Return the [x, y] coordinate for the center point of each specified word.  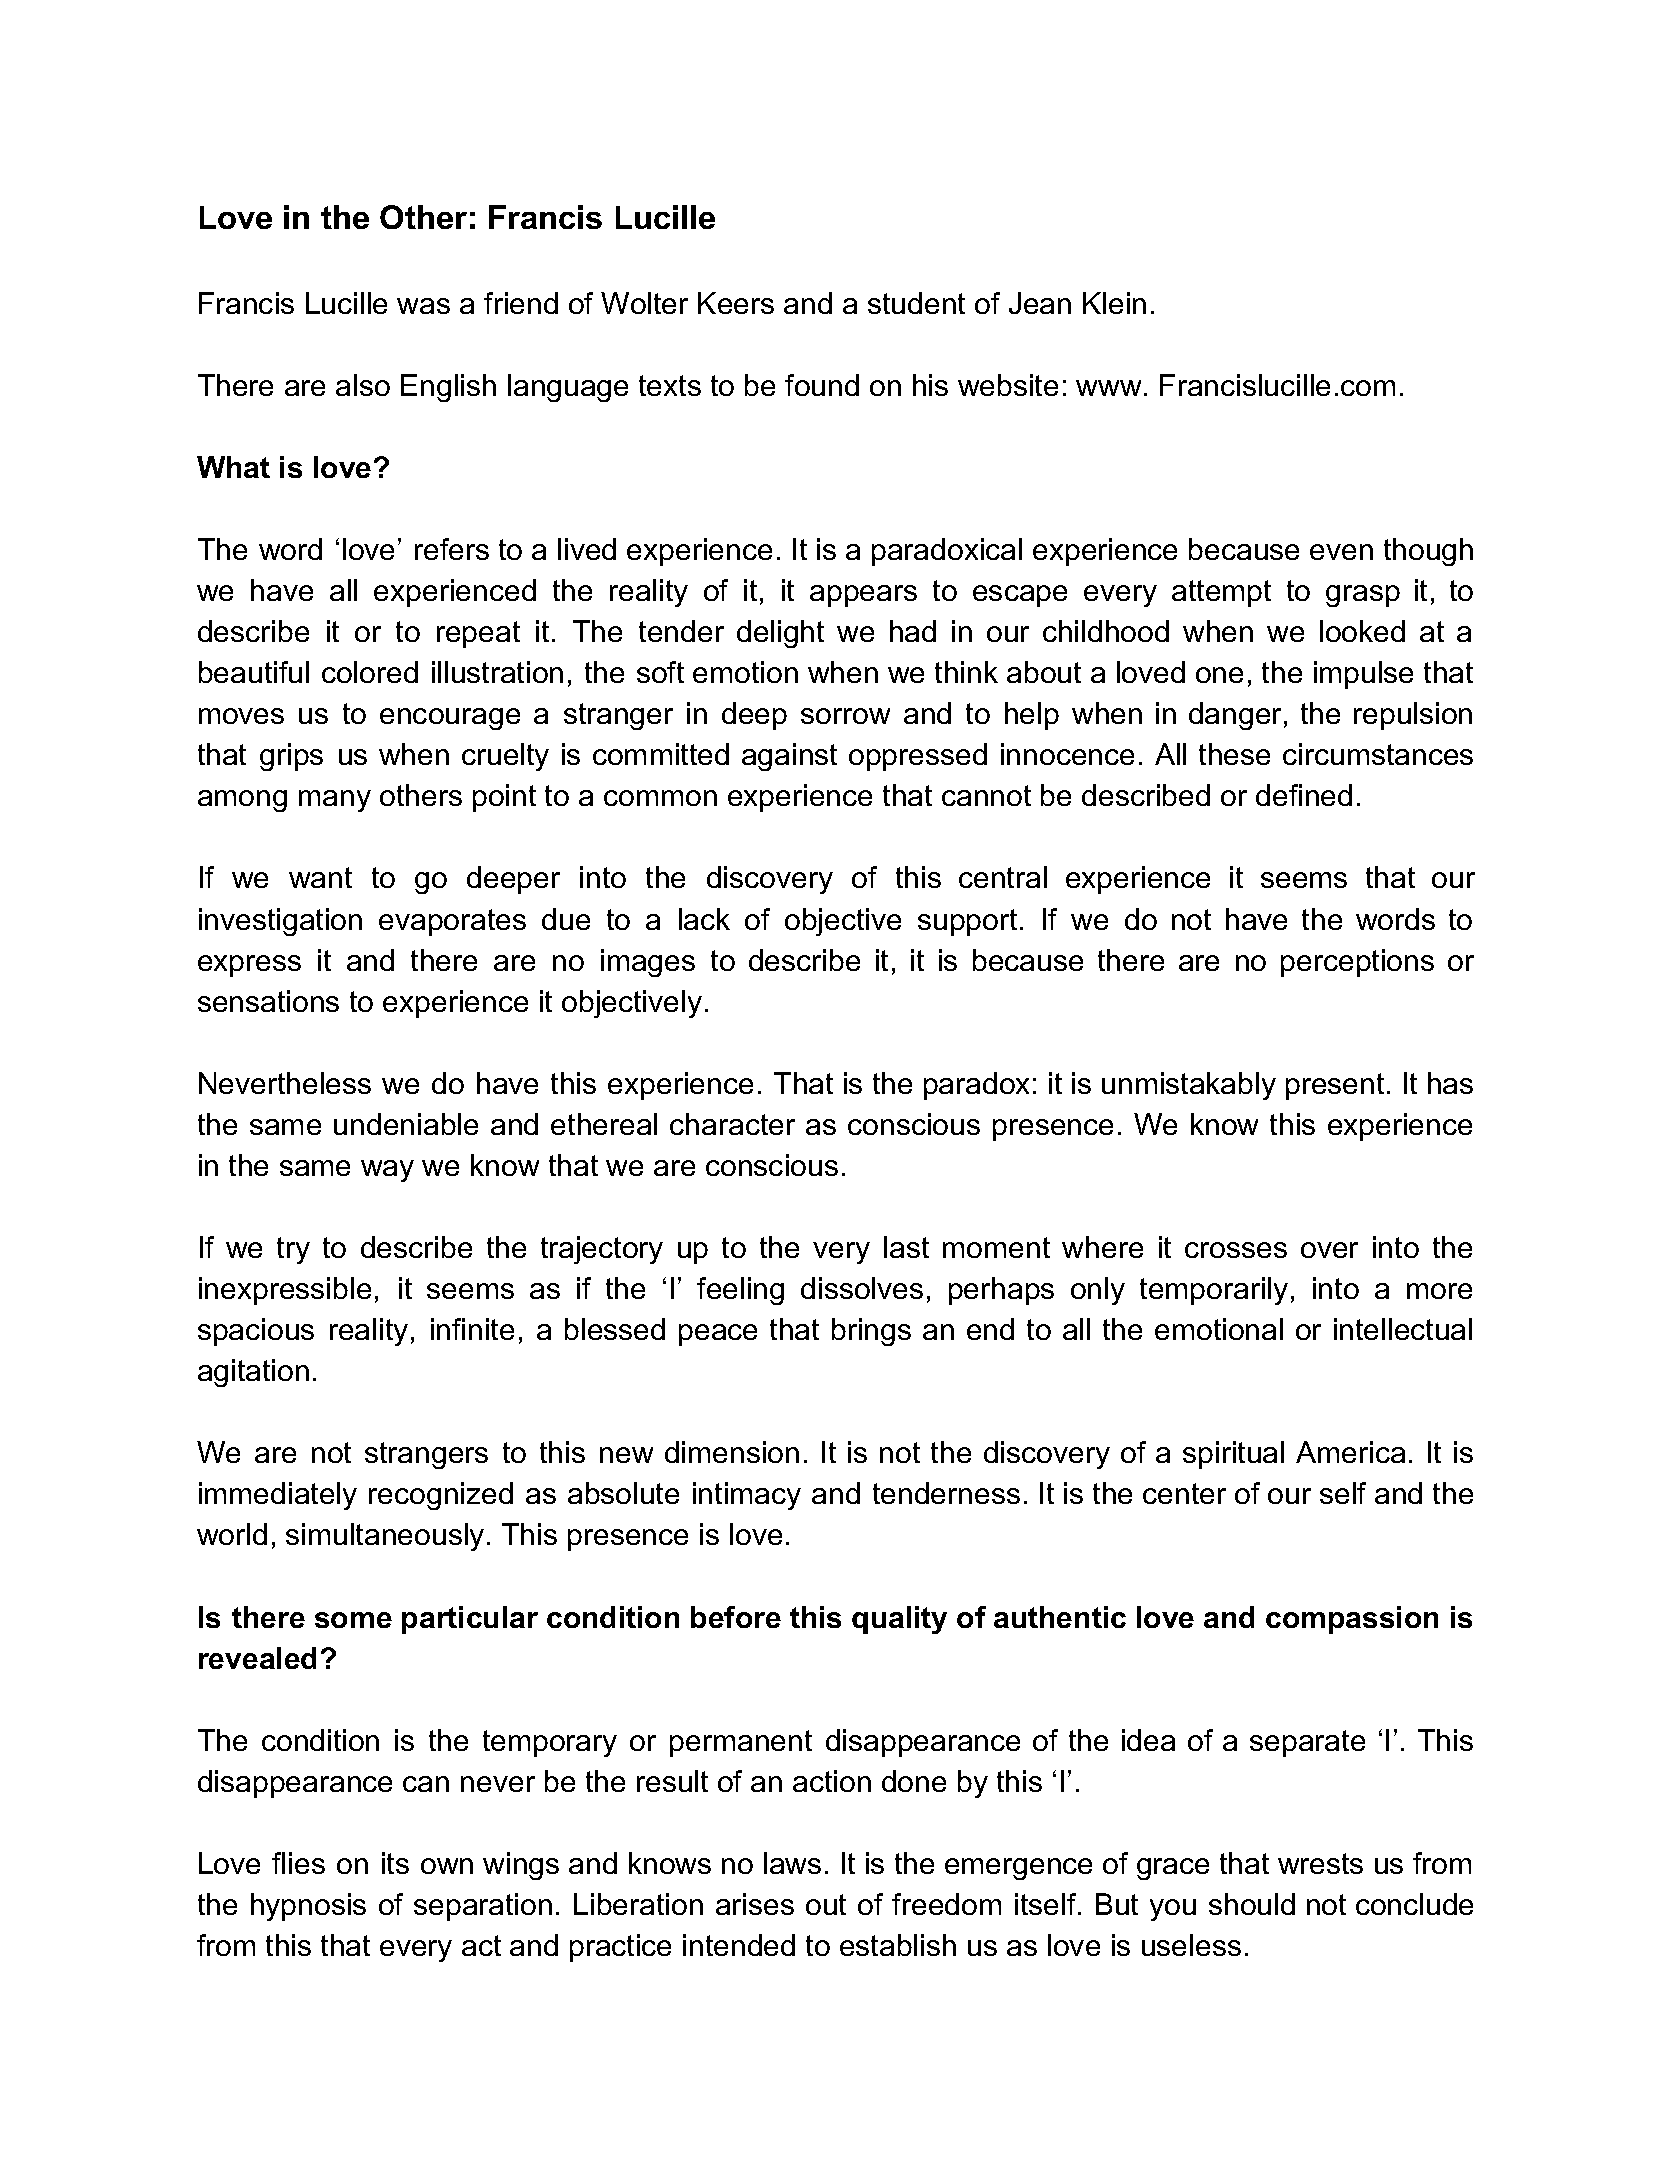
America [1350, 1452]
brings [871, 1332]
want [320, 877]
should [1252, 1904]
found [822, 385]
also [363, 385]
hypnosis [308, 1907]
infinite [472, 1329]
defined [1304, 795]
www [1108, 388]
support [967, 922]
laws [792, 1863]
